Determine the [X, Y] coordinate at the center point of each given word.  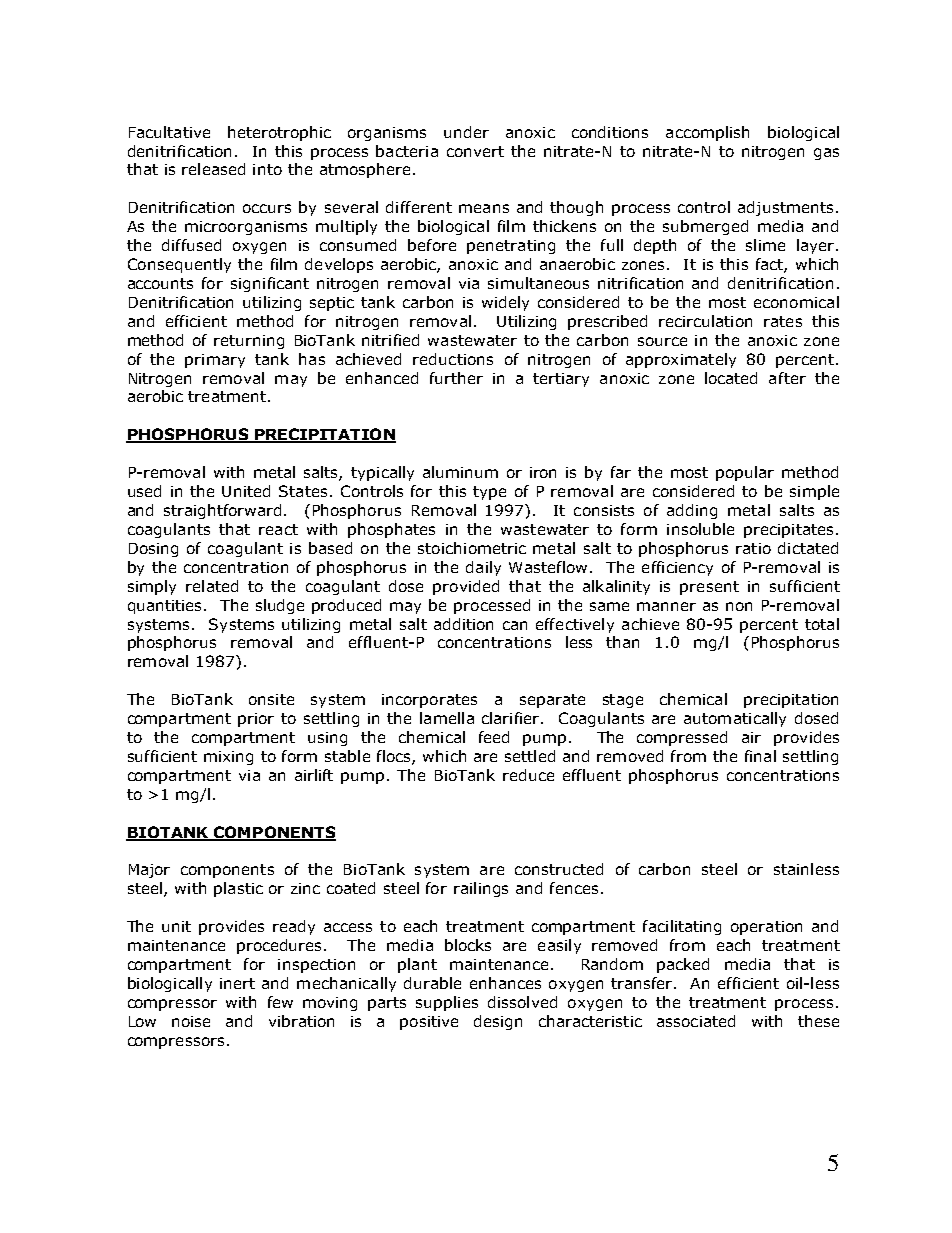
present [709, 588]
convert [475, 151]
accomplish [707, 133]
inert [237, 983]
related [212, 586]
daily [483, 568]
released [213, 169]
